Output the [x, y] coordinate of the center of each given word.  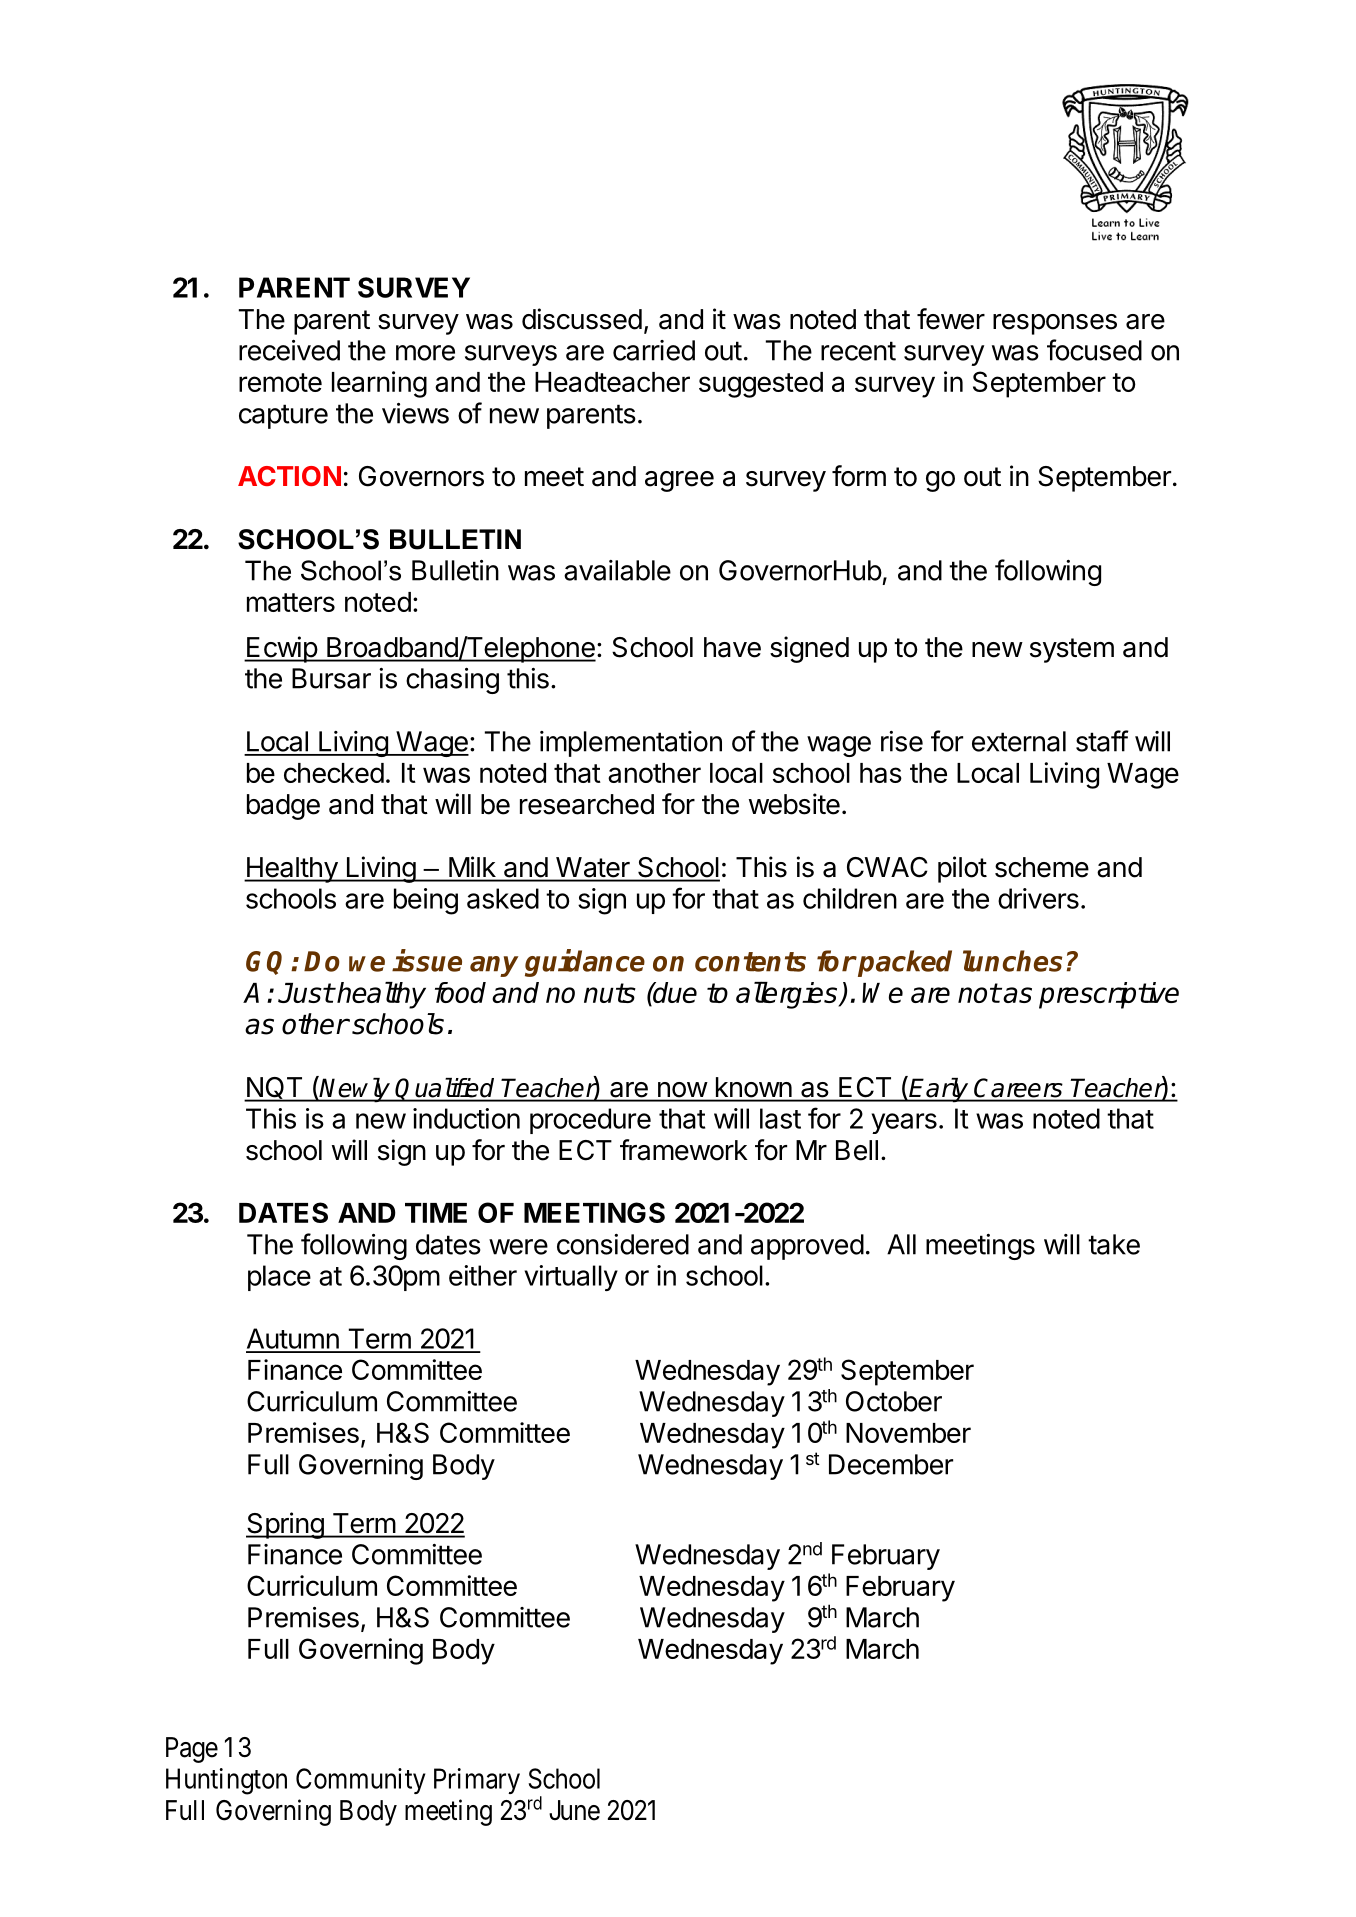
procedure [590, 1121]
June [574, 1810]
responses [1055, 324]
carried [654, 350]
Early [939, 1090]
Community [360, 1781]
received [289, 350]
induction [466, 1118]
